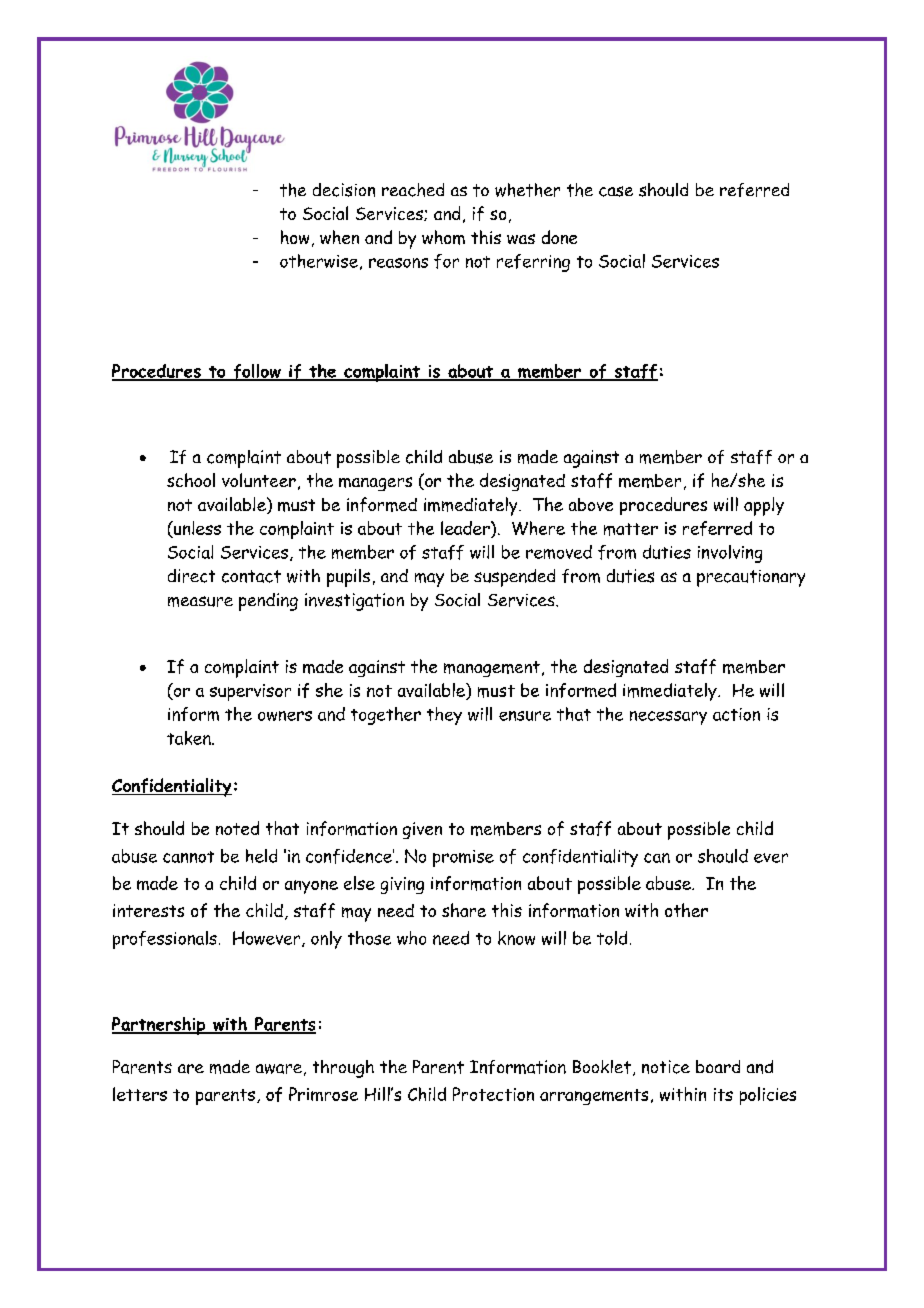 The height and width of the screenshot is (1308, 924). Describe the element at coordinates (668, 718) in the screenshot. I see `necessary` at that location.
